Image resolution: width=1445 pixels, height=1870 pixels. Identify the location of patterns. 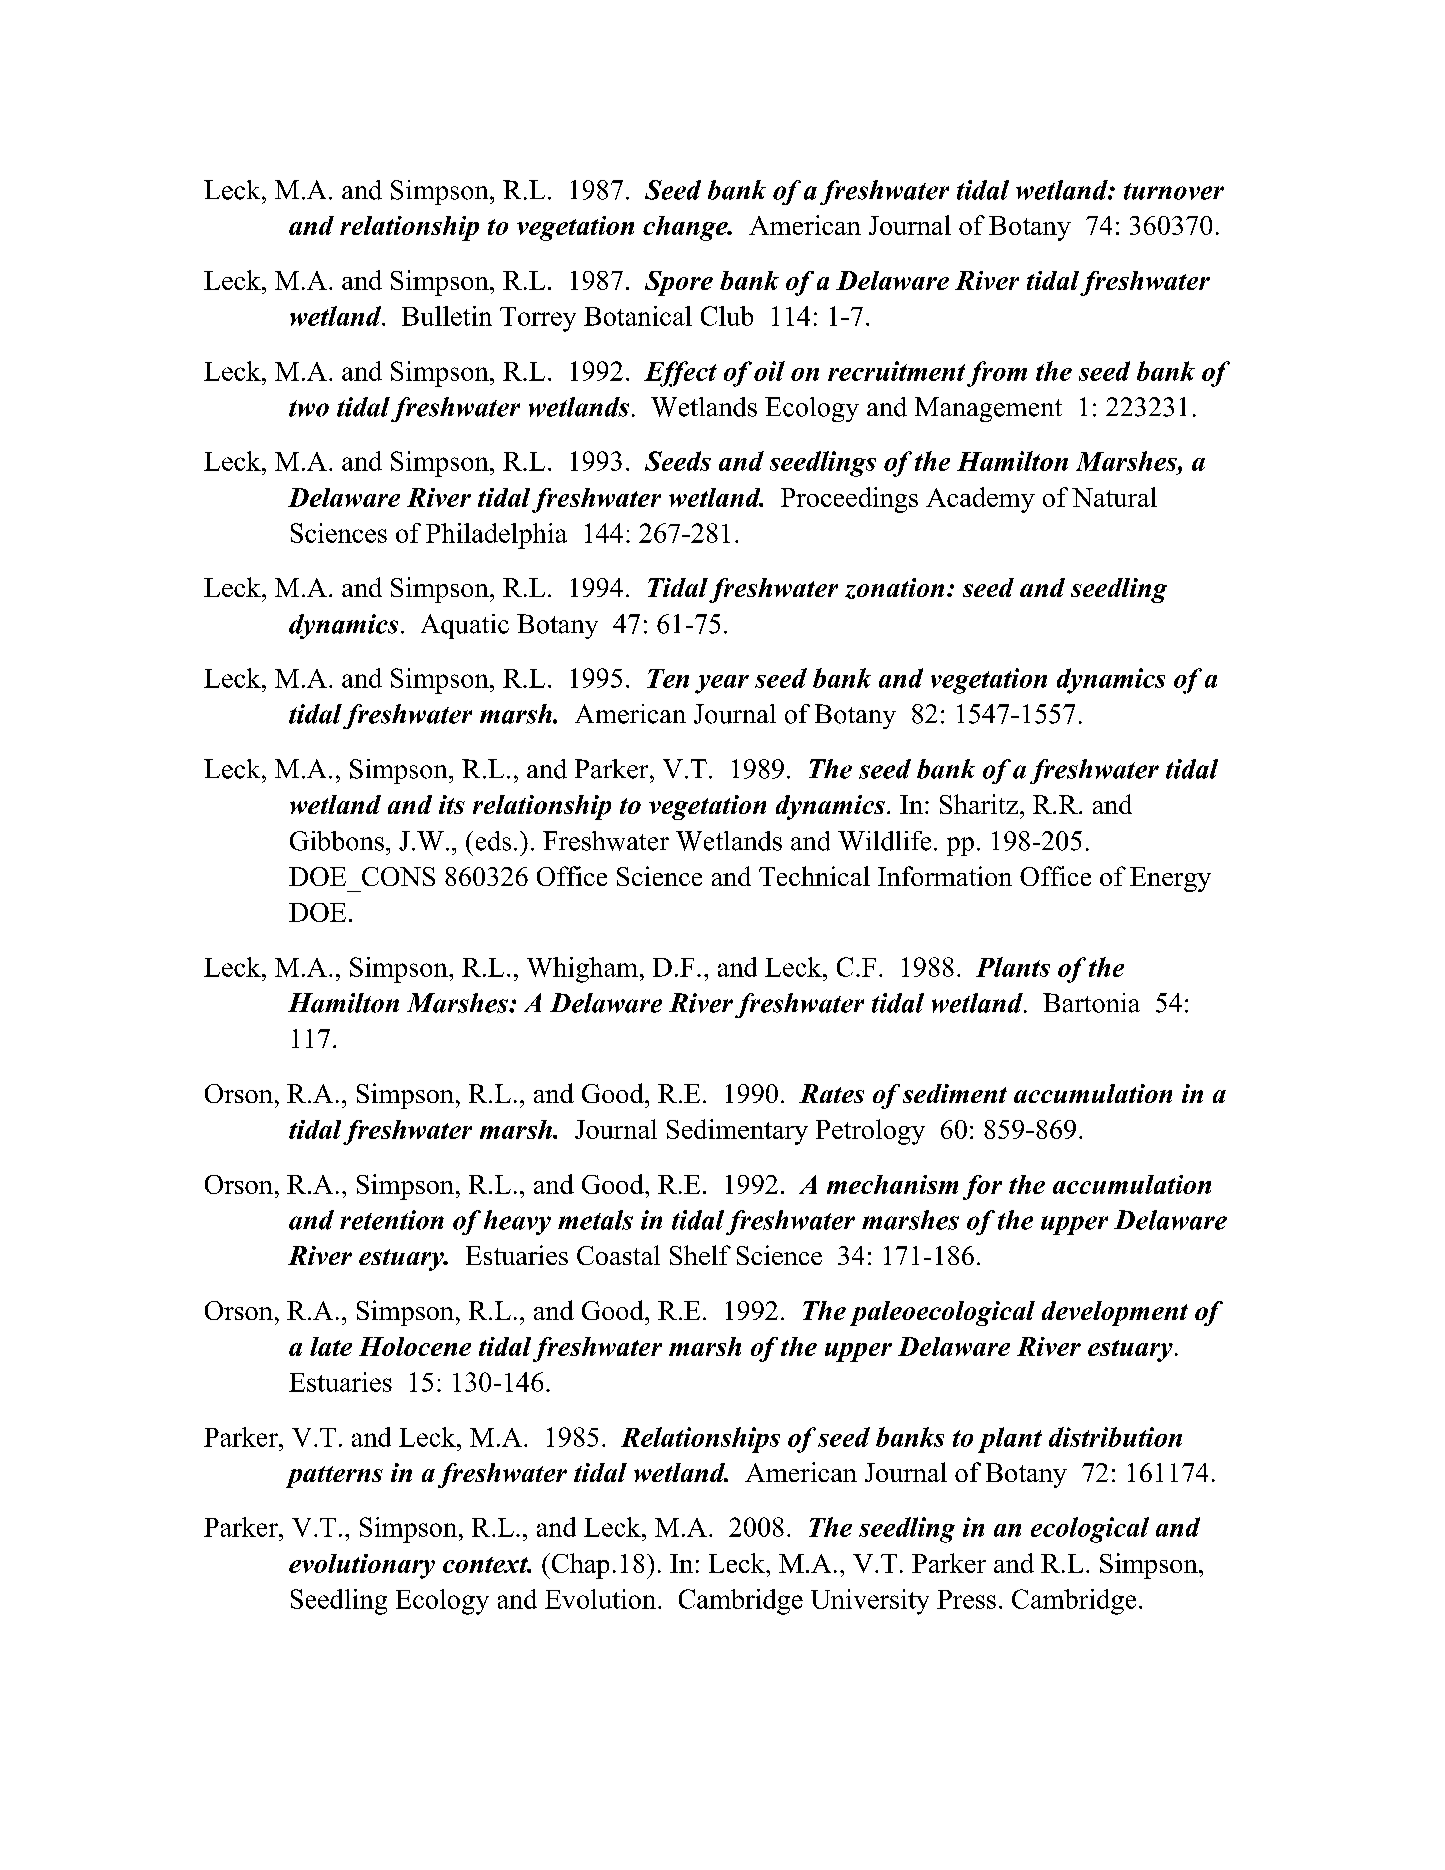
(334, 1477).
